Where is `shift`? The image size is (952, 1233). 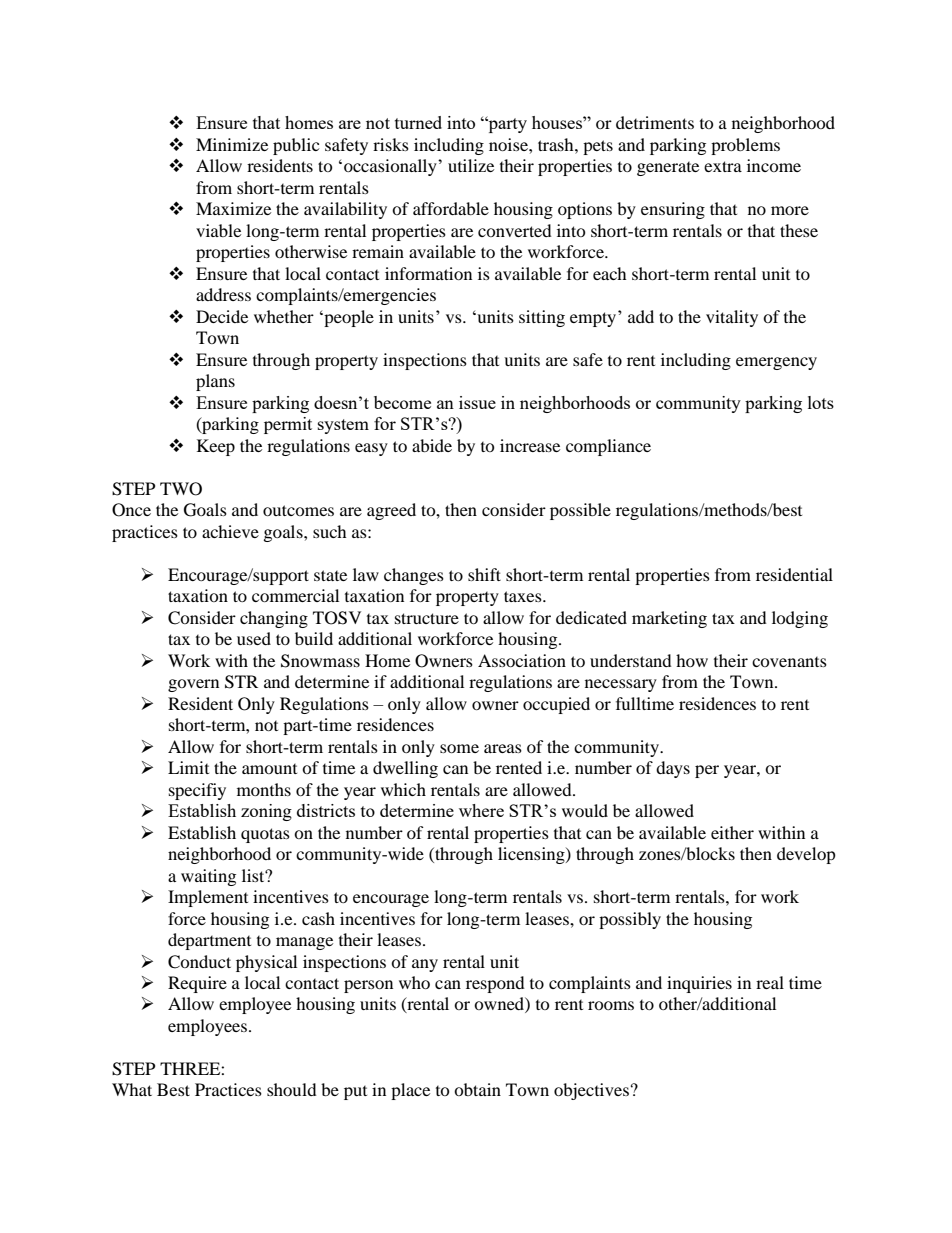
shift is located at coordinates (484, 574).
